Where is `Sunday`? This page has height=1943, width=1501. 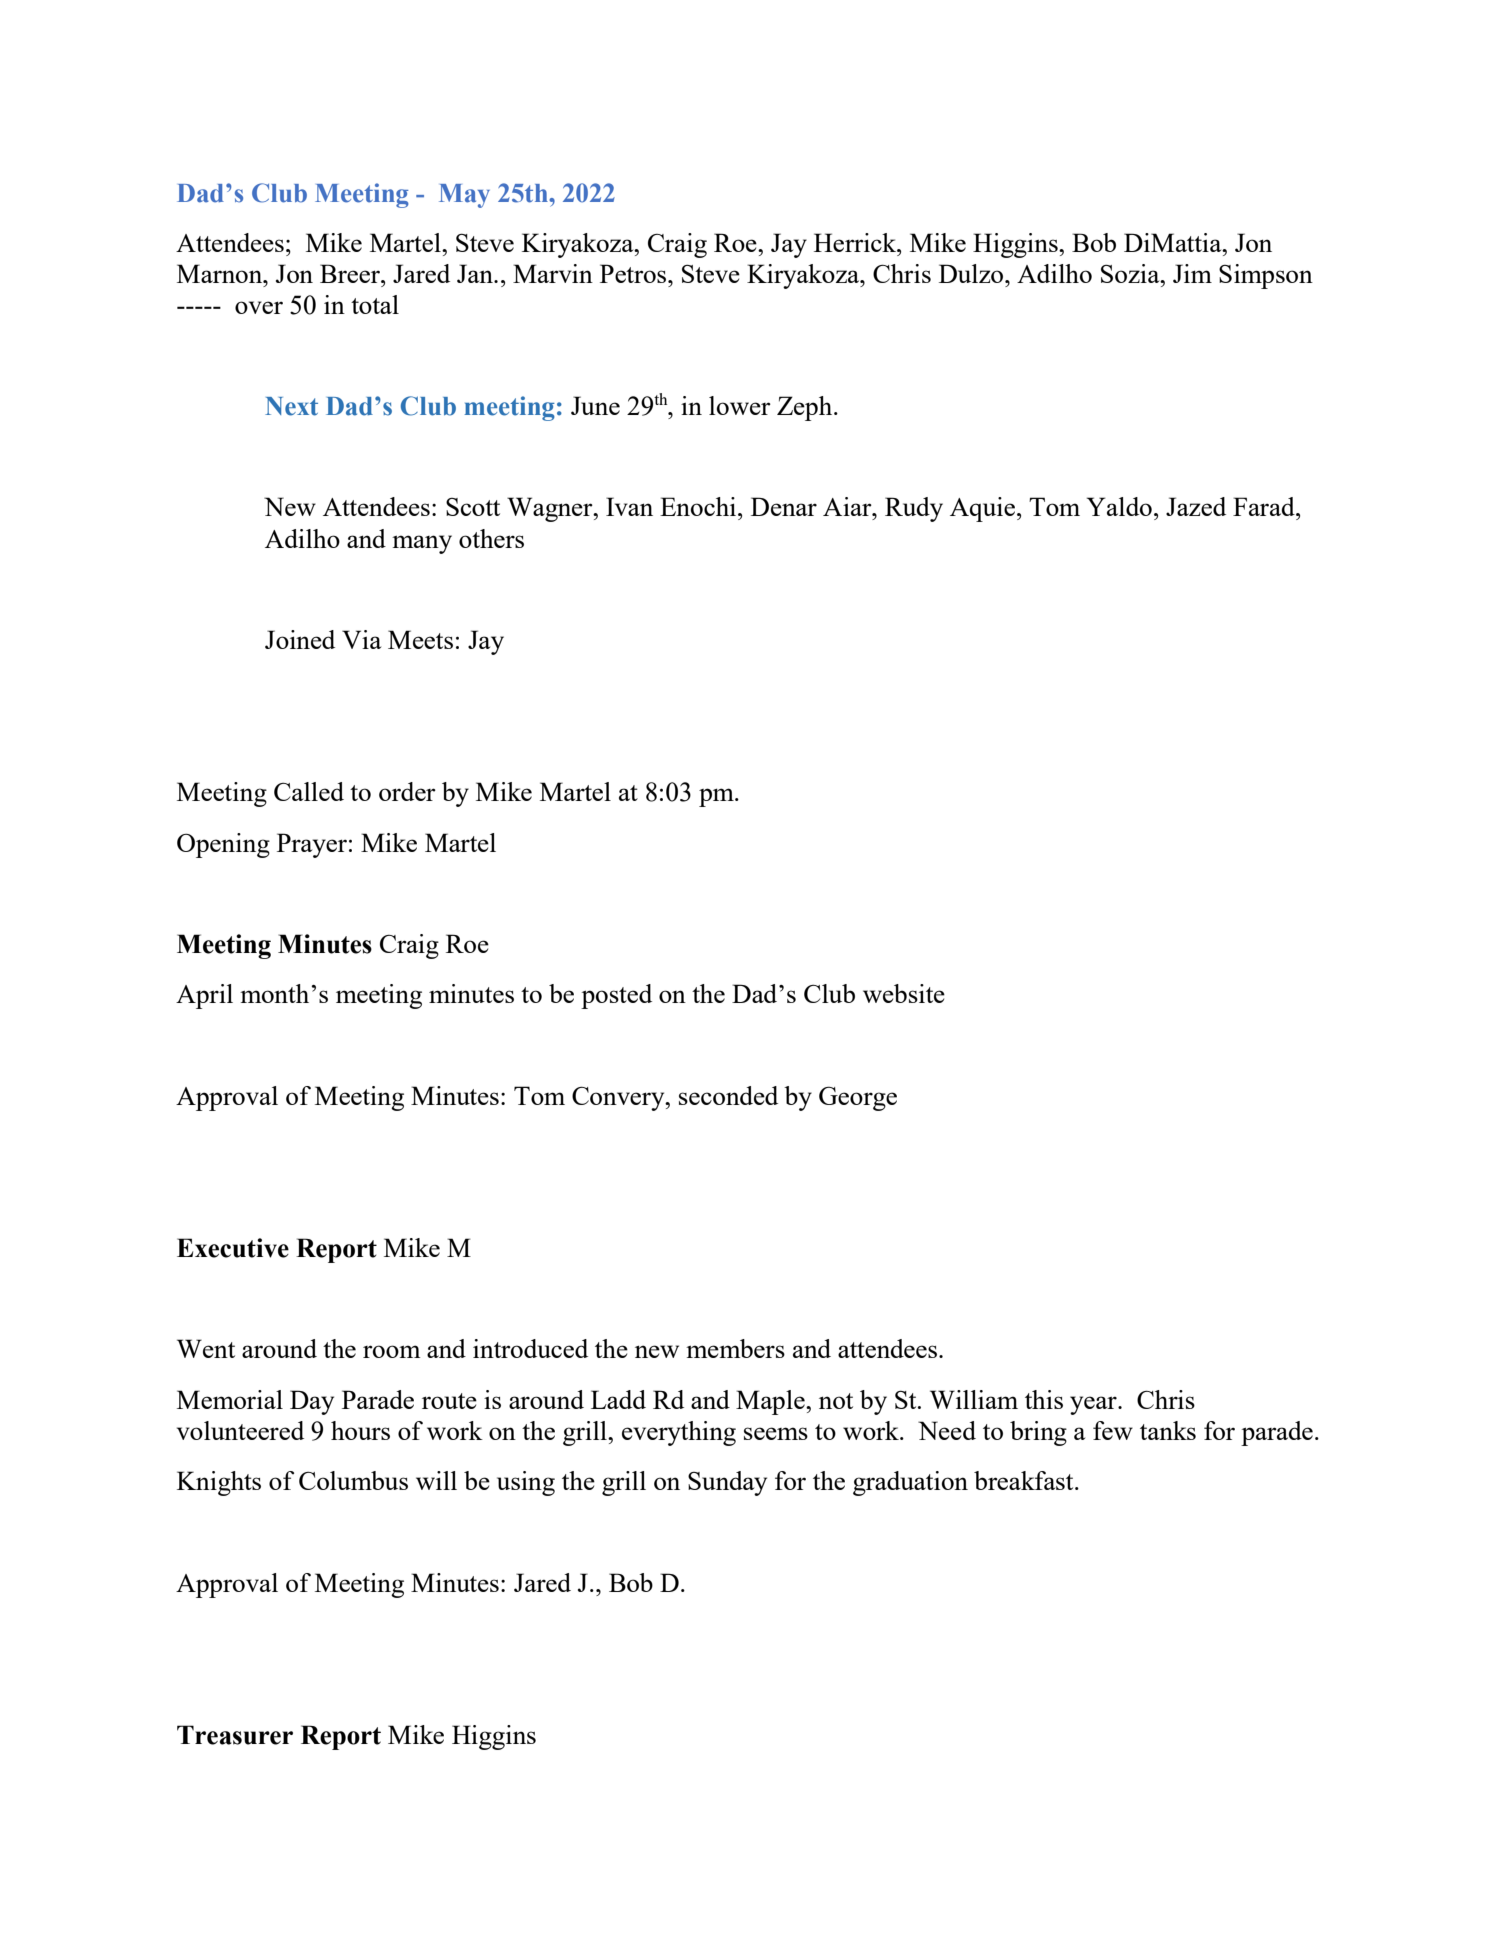
Sunday is located at coordinates (727, 1483).
